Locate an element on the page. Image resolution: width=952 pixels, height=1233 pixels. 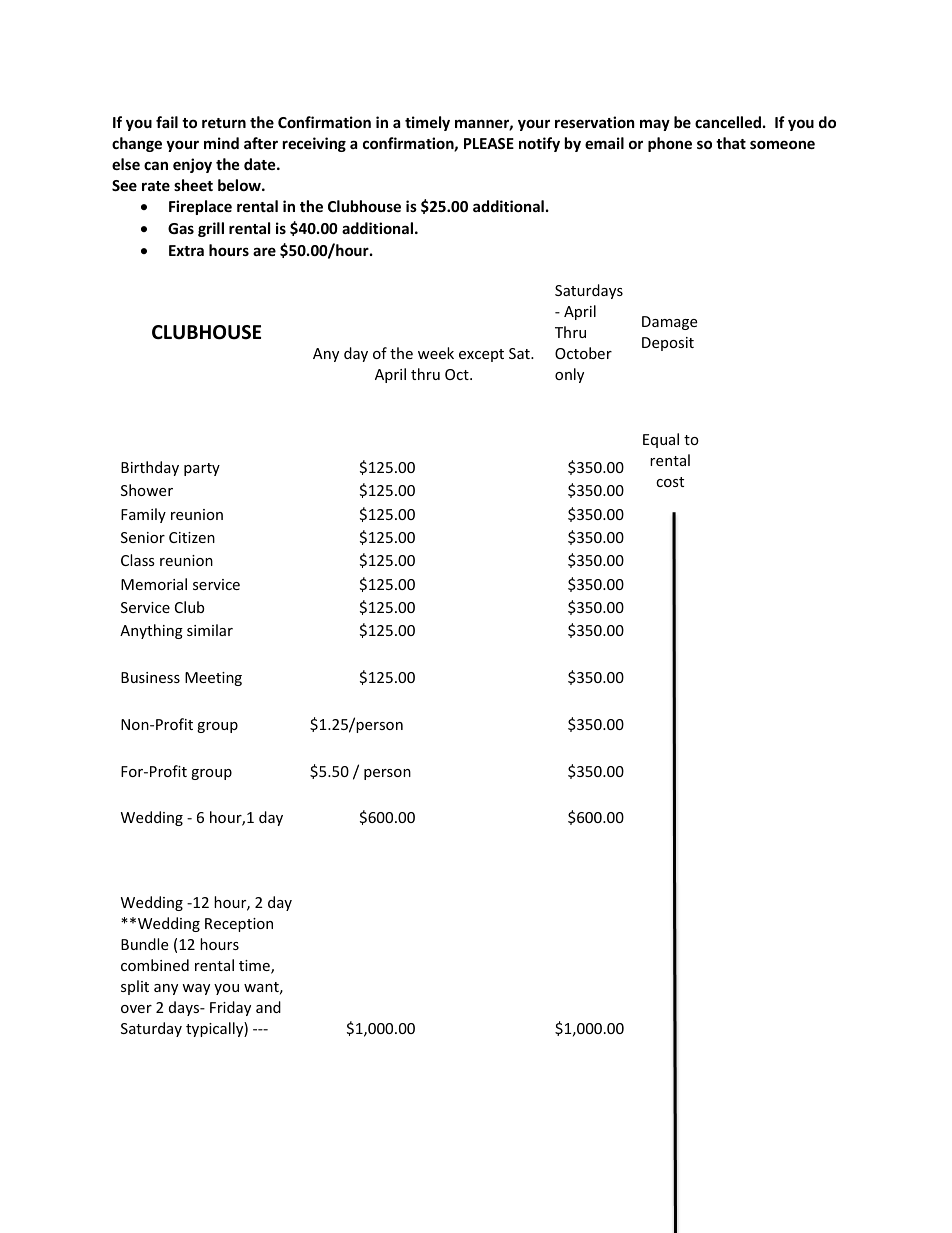
mind is located at coordinates (221, 143).
